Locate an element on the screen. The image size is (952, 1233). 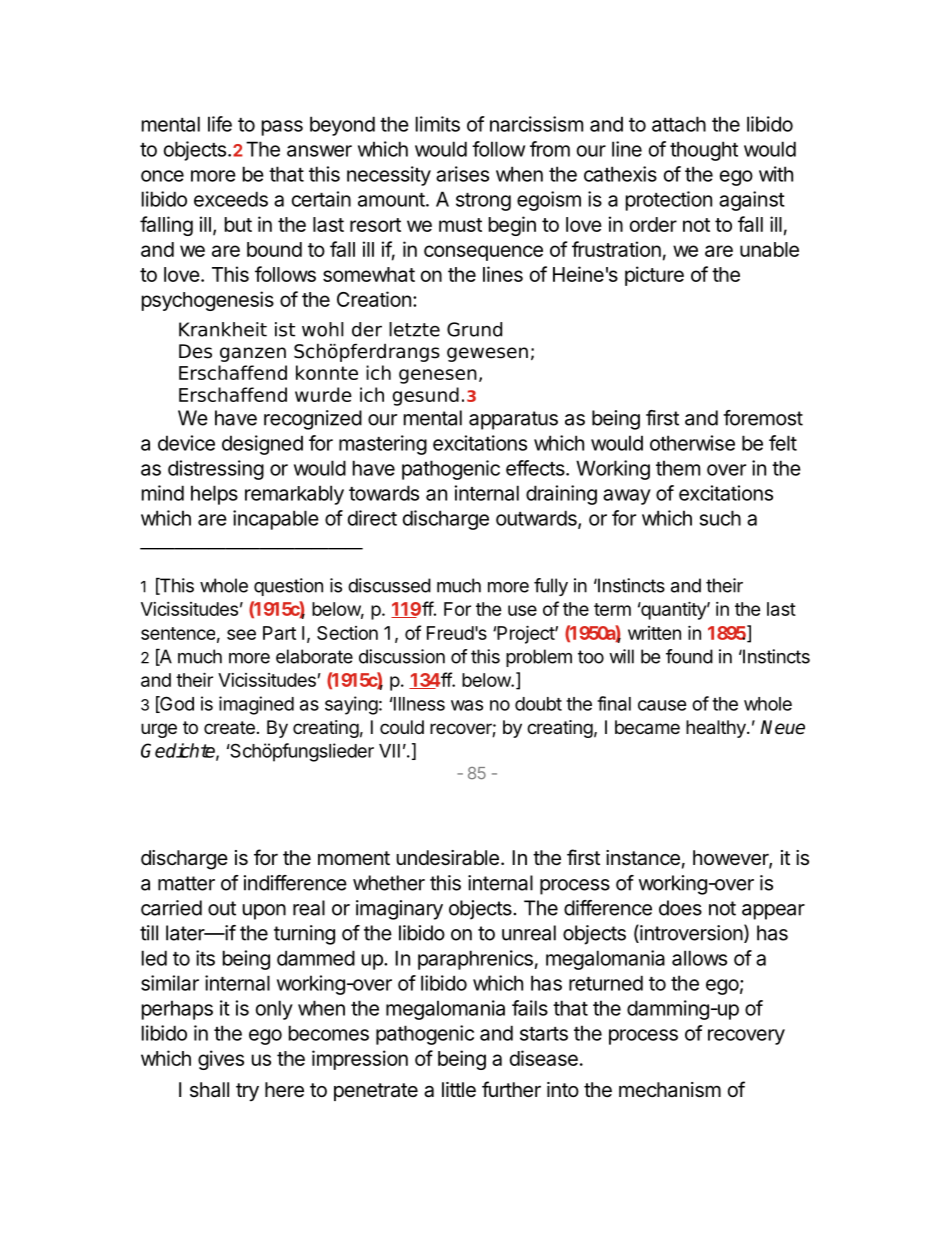
create is located at coordinates (229, 728).
